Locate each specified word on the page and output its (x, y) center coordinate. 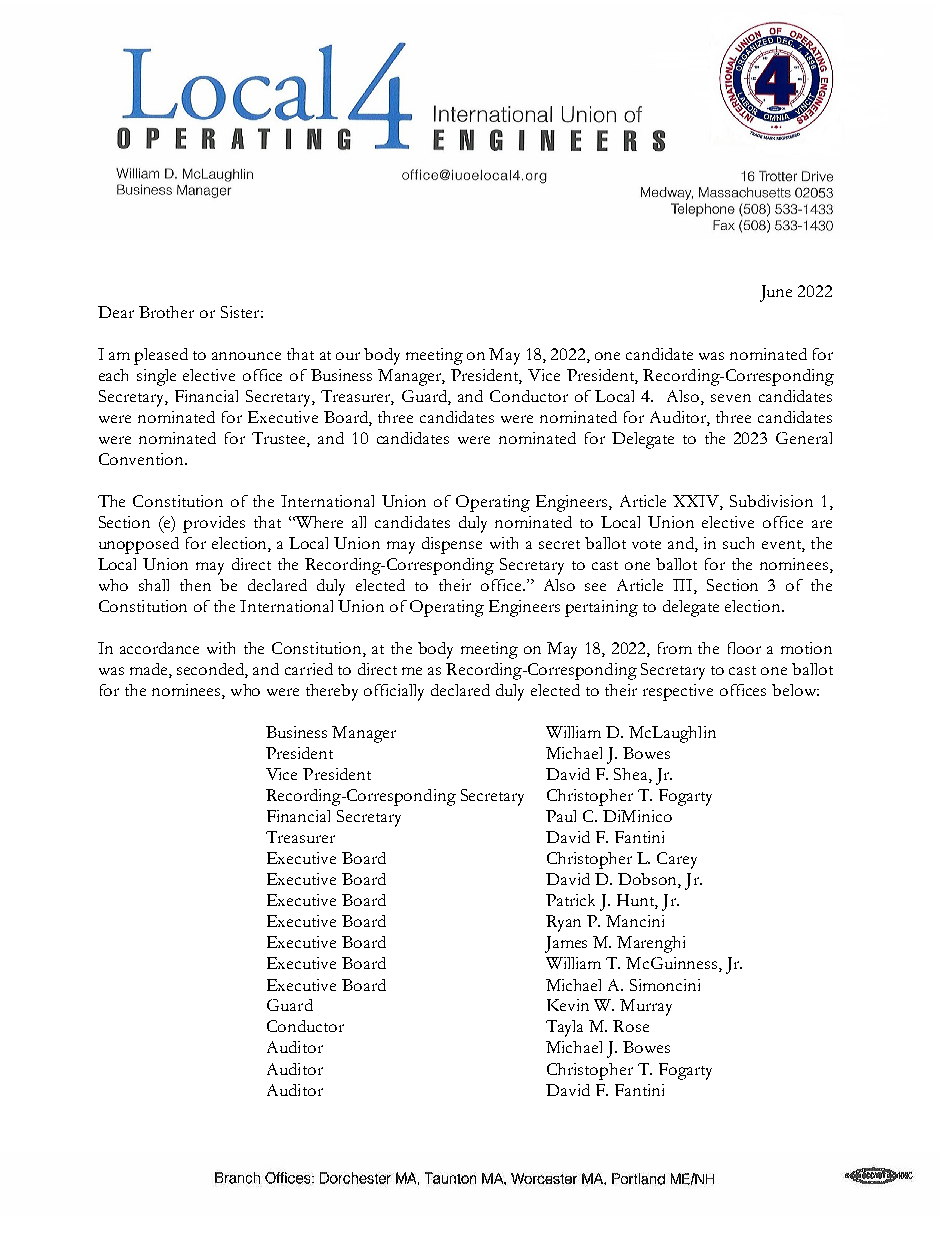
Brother (166, 312)
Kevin (568, 1005)
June (776, 293)
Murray (646, 1007)
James (566, 944)
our (348, 356)
